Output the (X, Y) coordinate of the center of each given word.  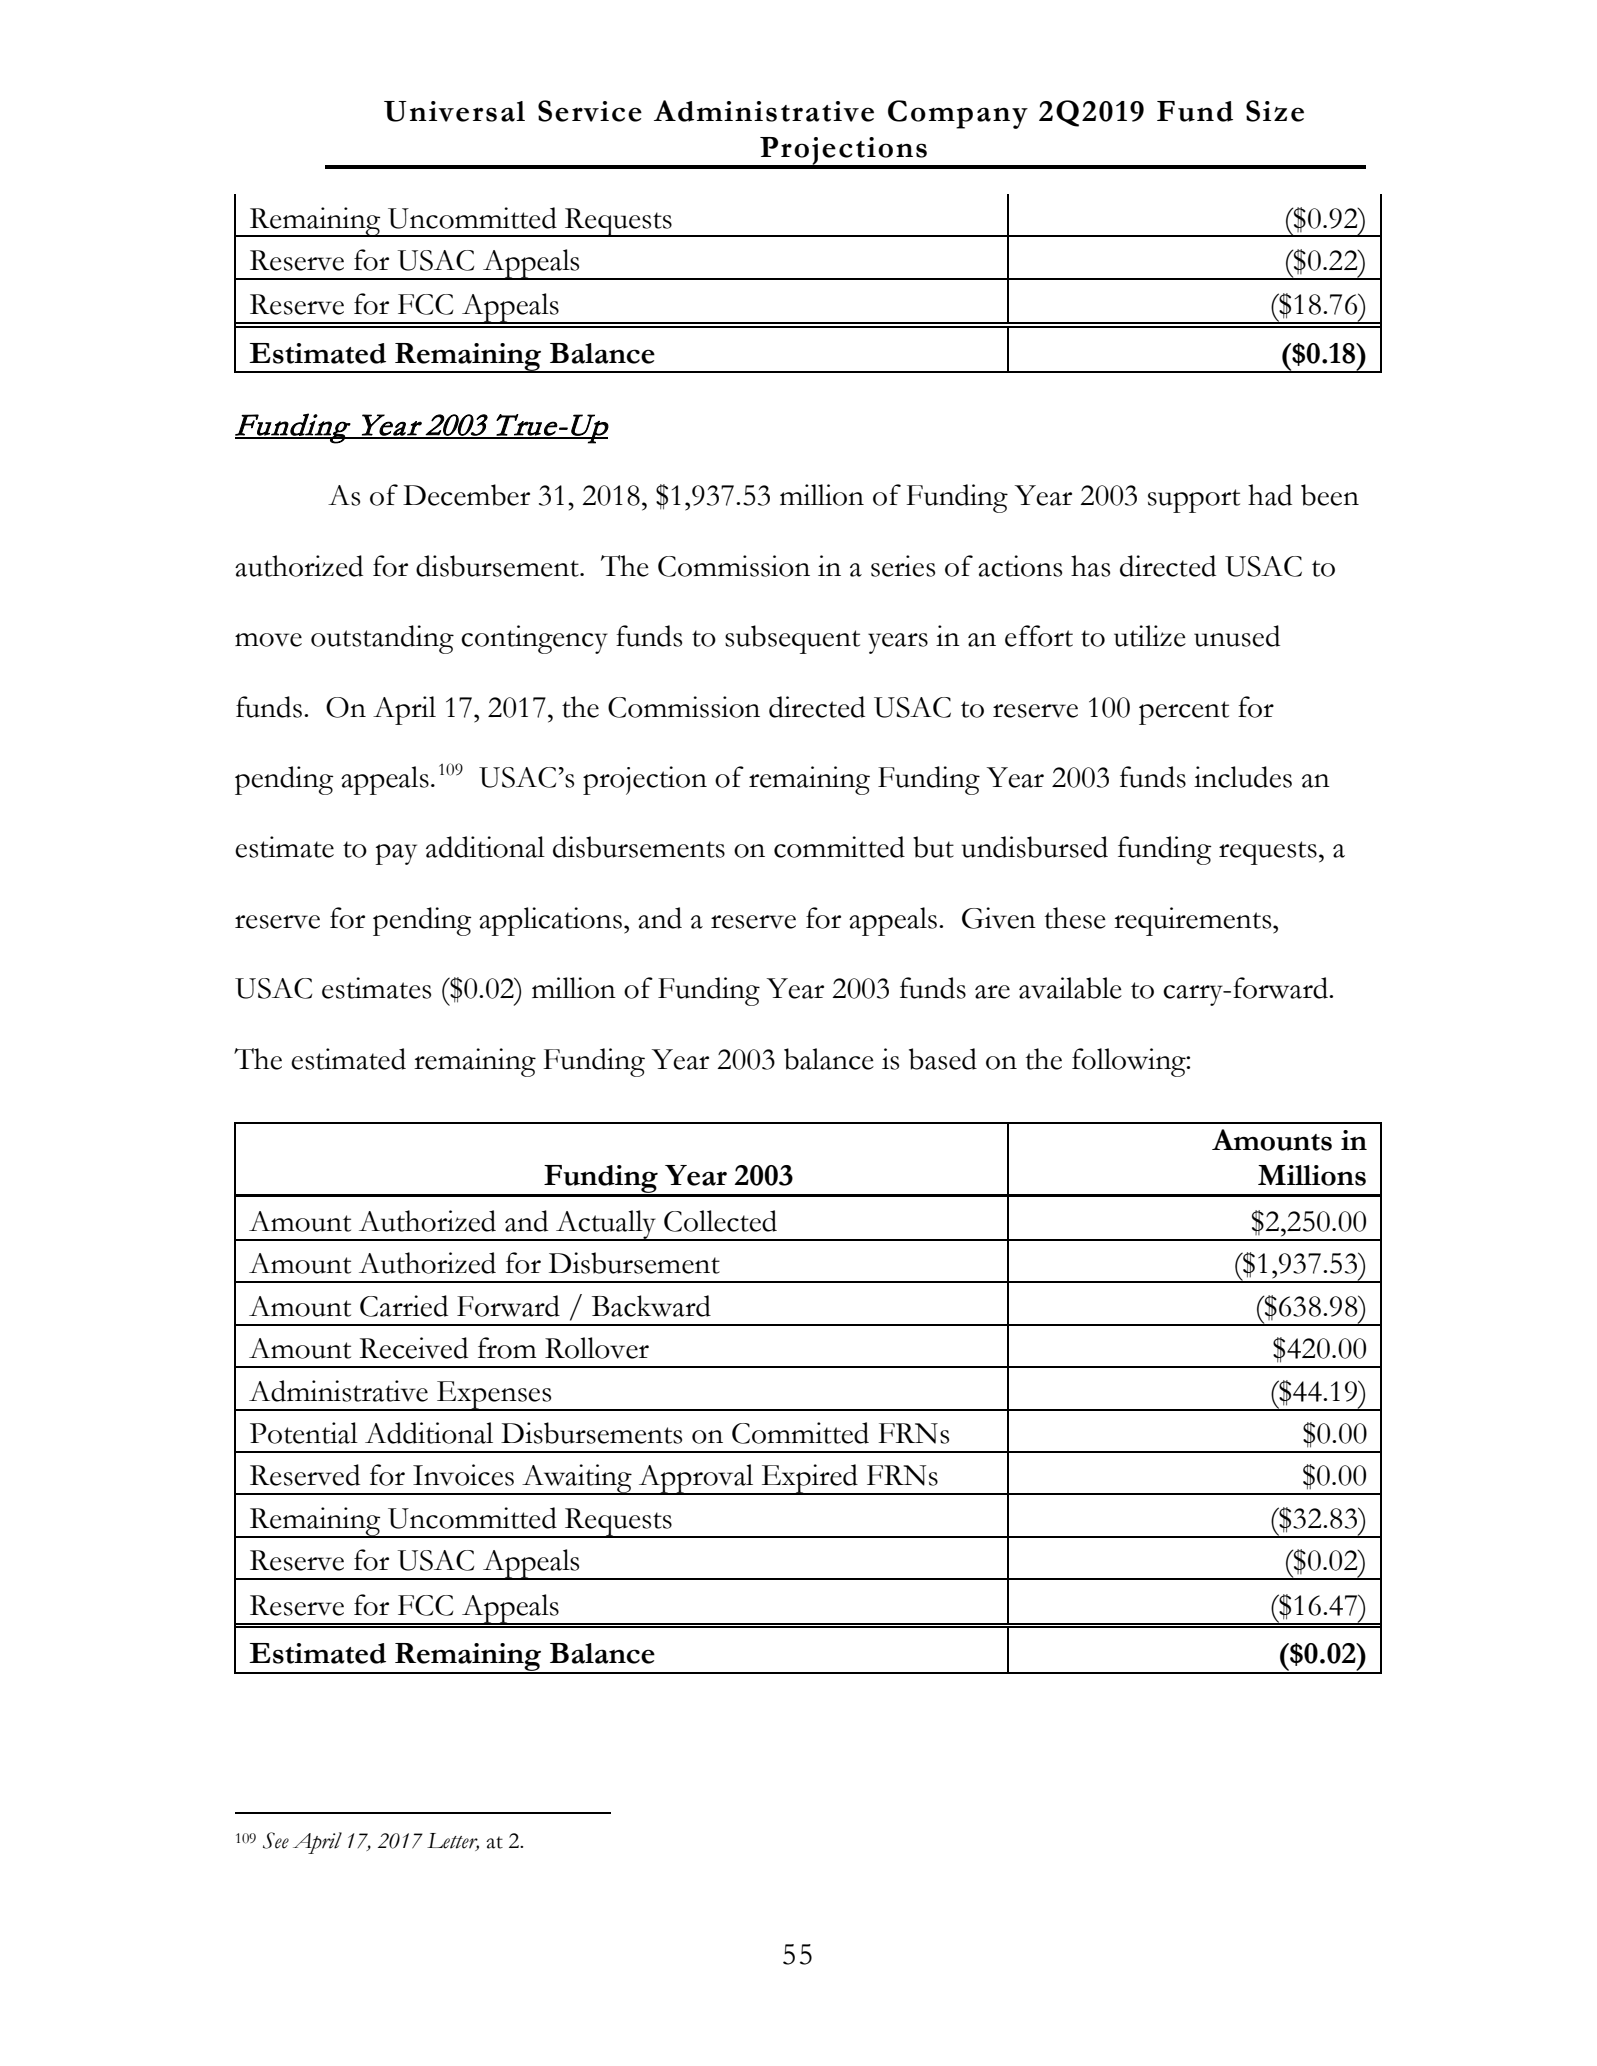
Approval (696, 1479)
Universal (454, 111)
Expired (810, 1479)
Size (1275, 111)
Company (958, 114)
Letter (453, 1842)
